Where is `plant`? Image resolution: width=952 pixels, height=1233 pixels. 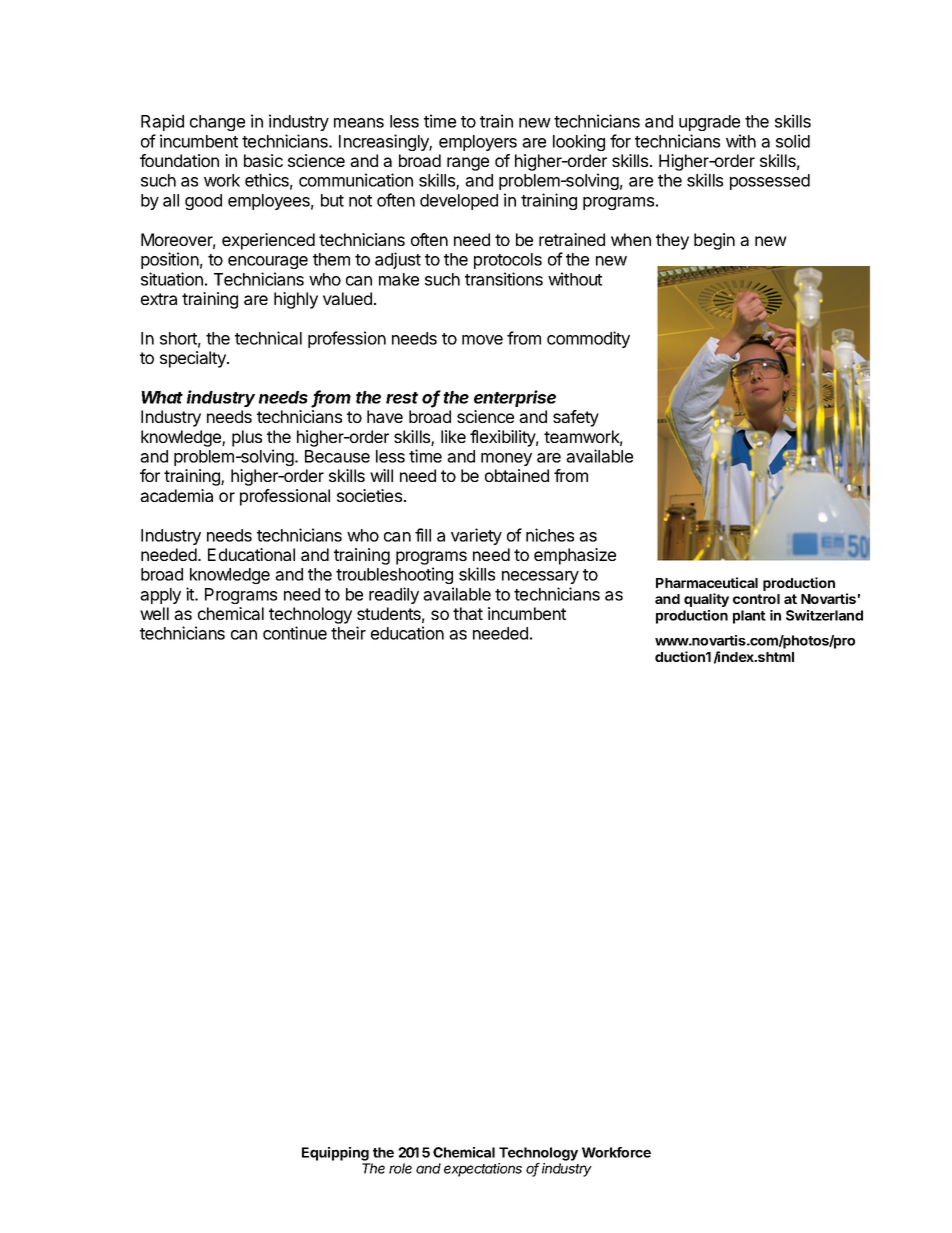
plant is located at coordinates (749, 617).
